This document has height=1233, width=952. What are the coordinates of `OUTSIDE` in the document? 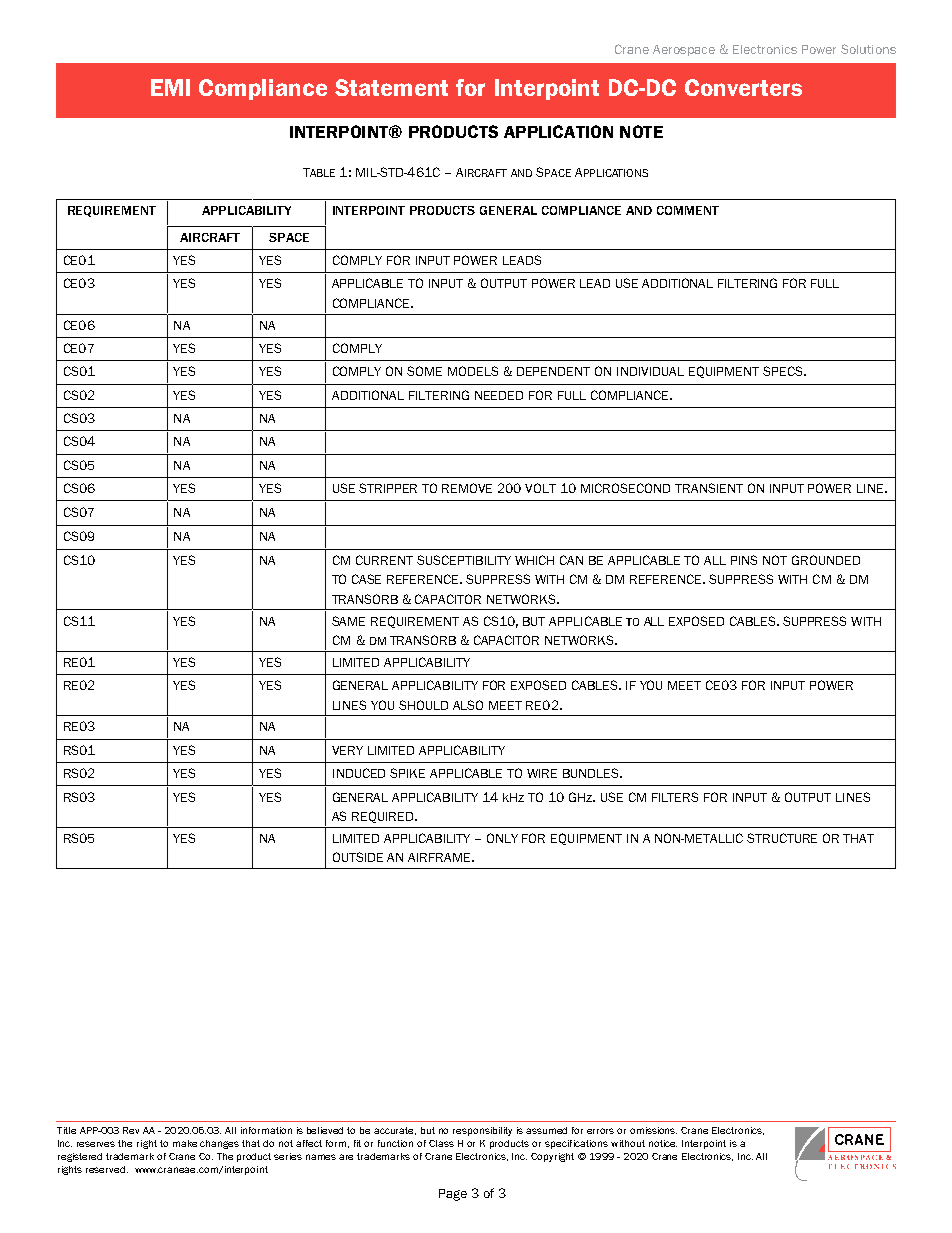 It's located at (358, 857).
